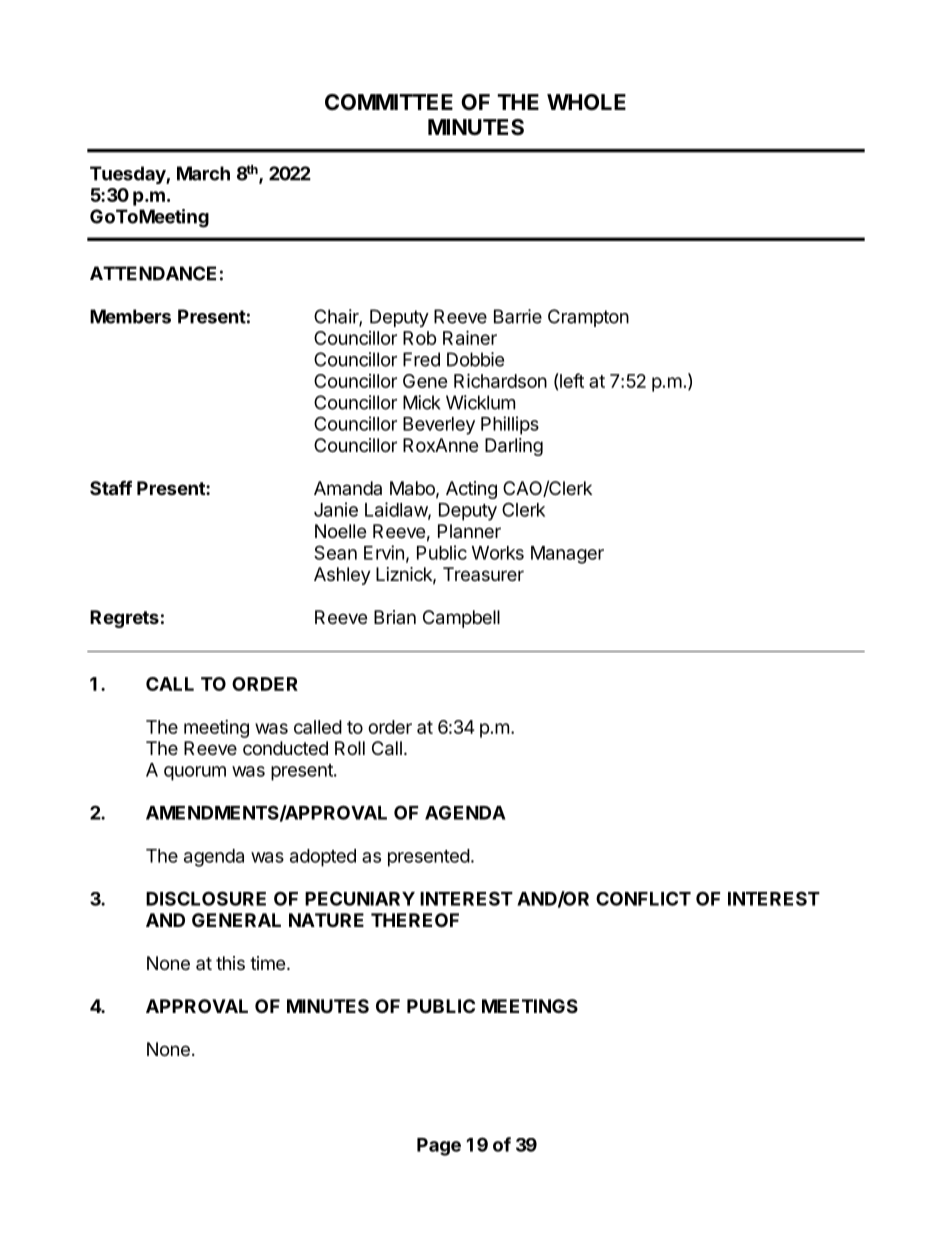 The height and width of the screenshot is (1233, 952). I want to click on this, so click(230, 963).
